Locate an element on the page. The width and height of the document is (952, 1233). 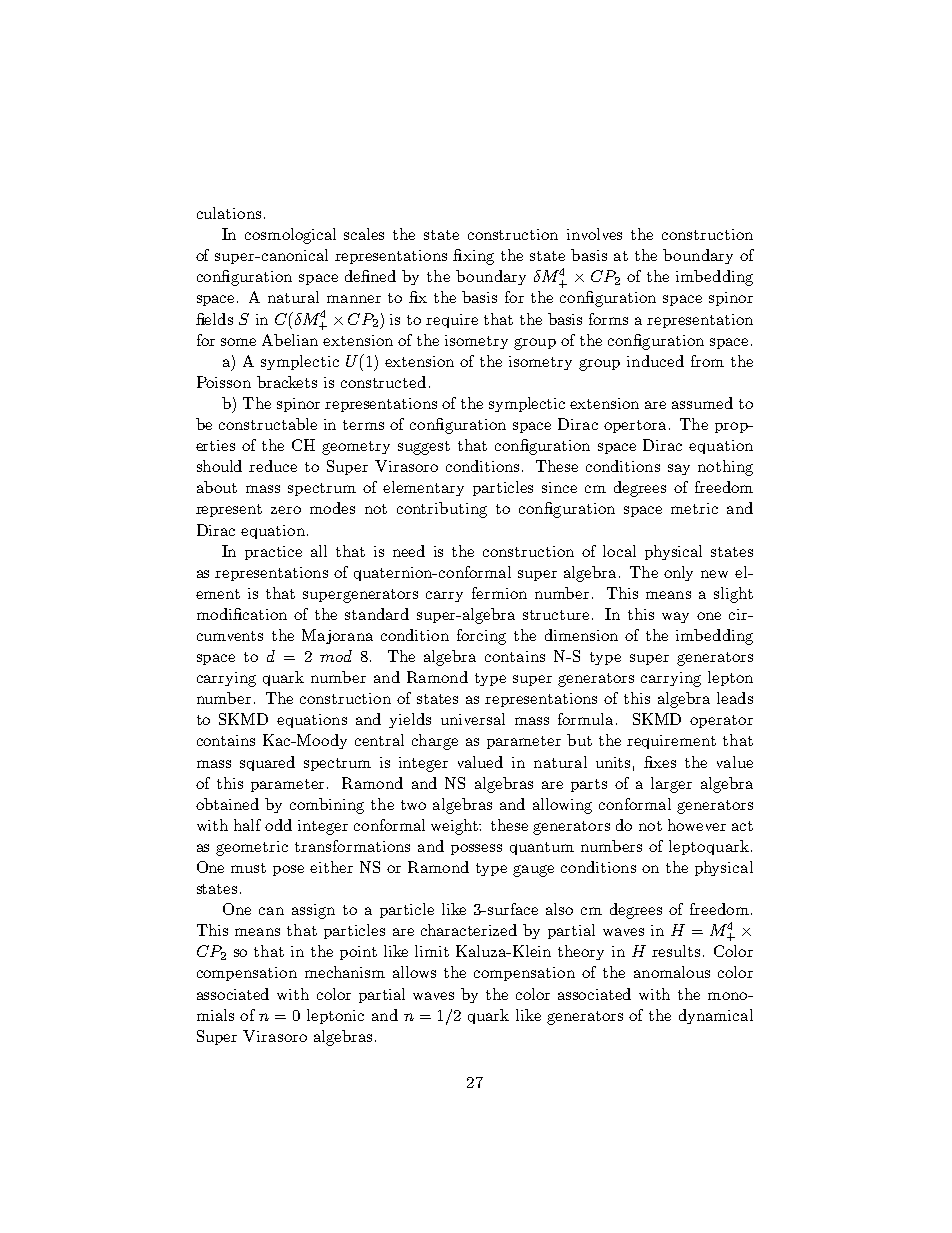
forcing is located at coordinates (481, 637).
